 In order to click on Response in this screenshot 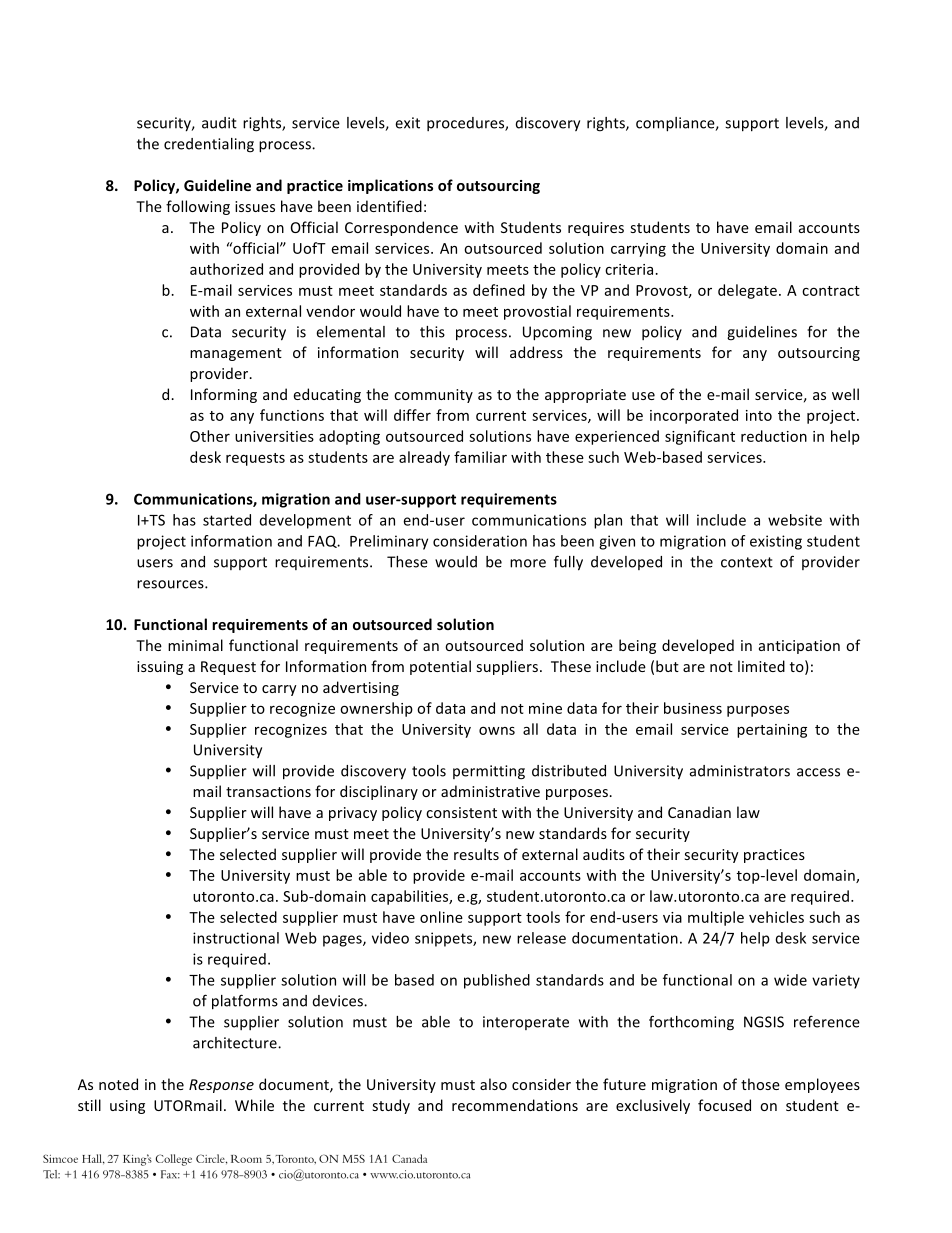, I will do `click(221, 1086)`.
